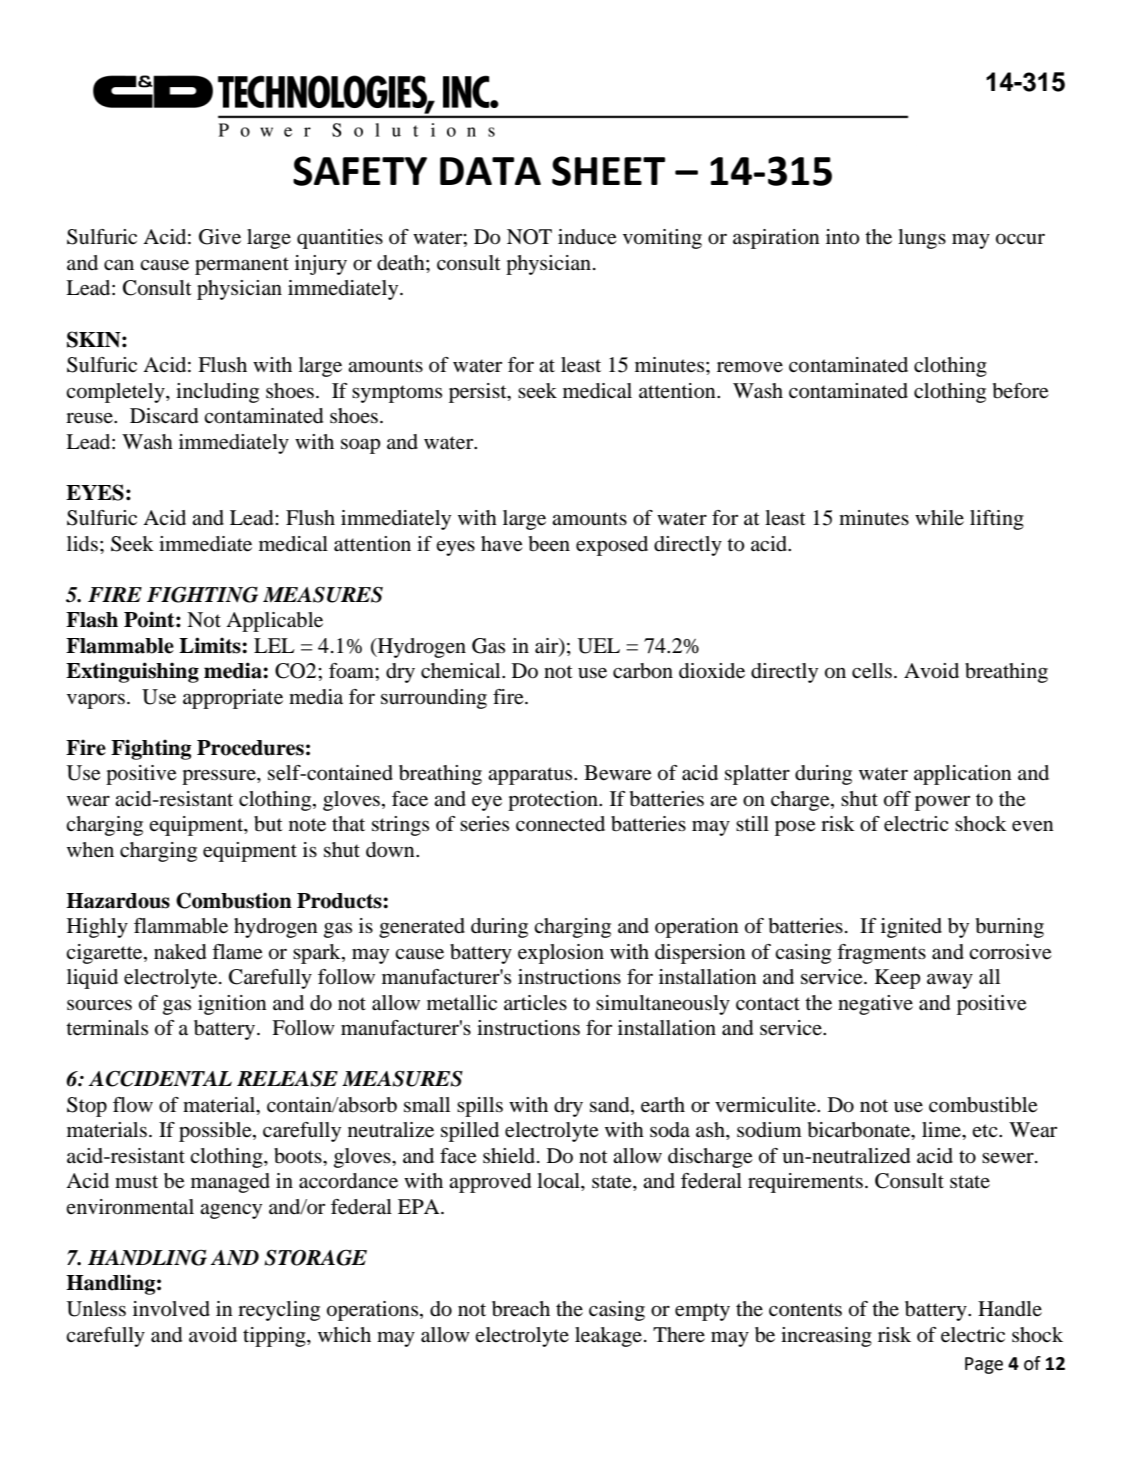 The image size is (1132, 1464). I want to click on fragments, so click(881, 954).
